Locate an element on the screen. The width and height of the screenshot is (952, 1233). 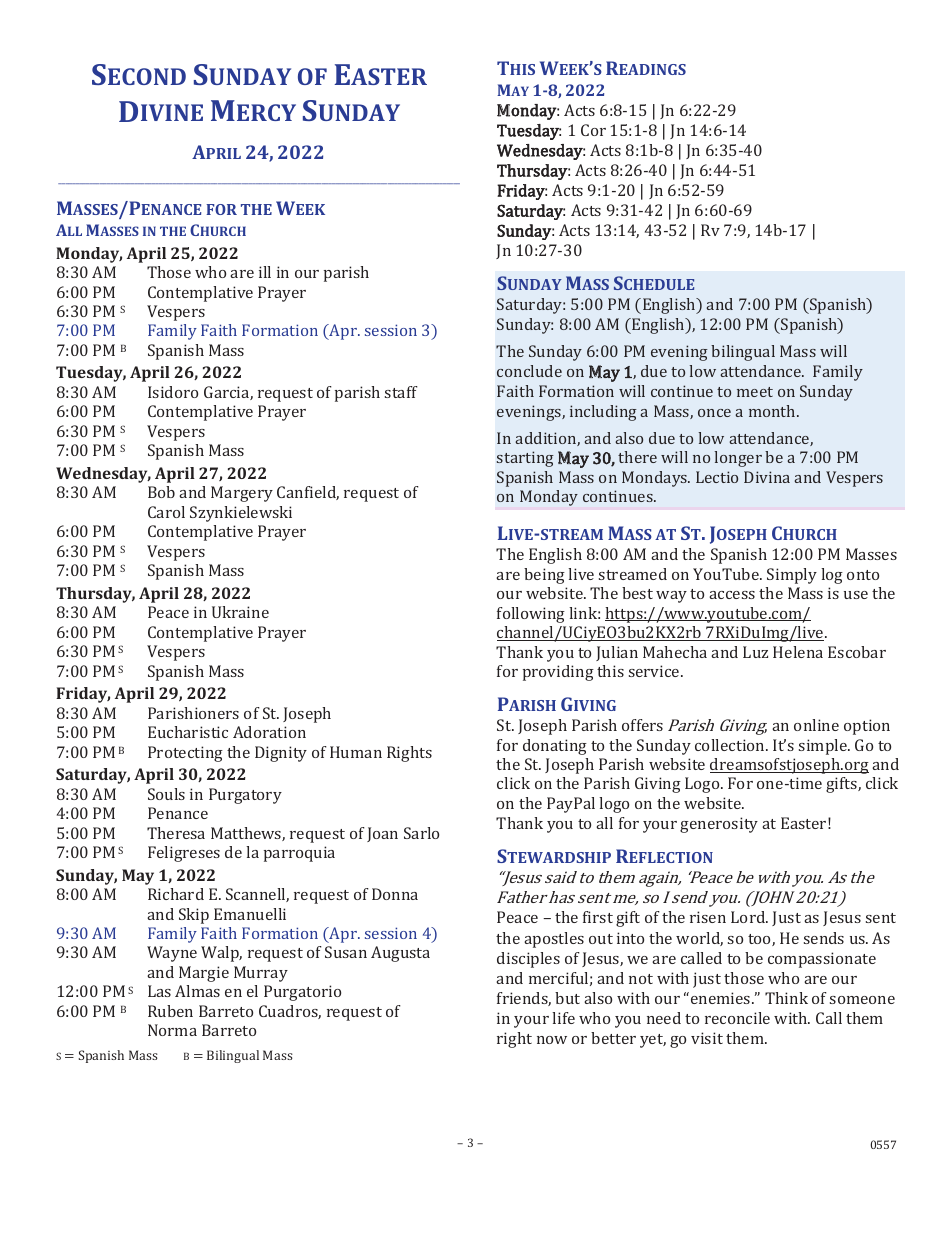
Cor is located at coordinates (593, 130).
